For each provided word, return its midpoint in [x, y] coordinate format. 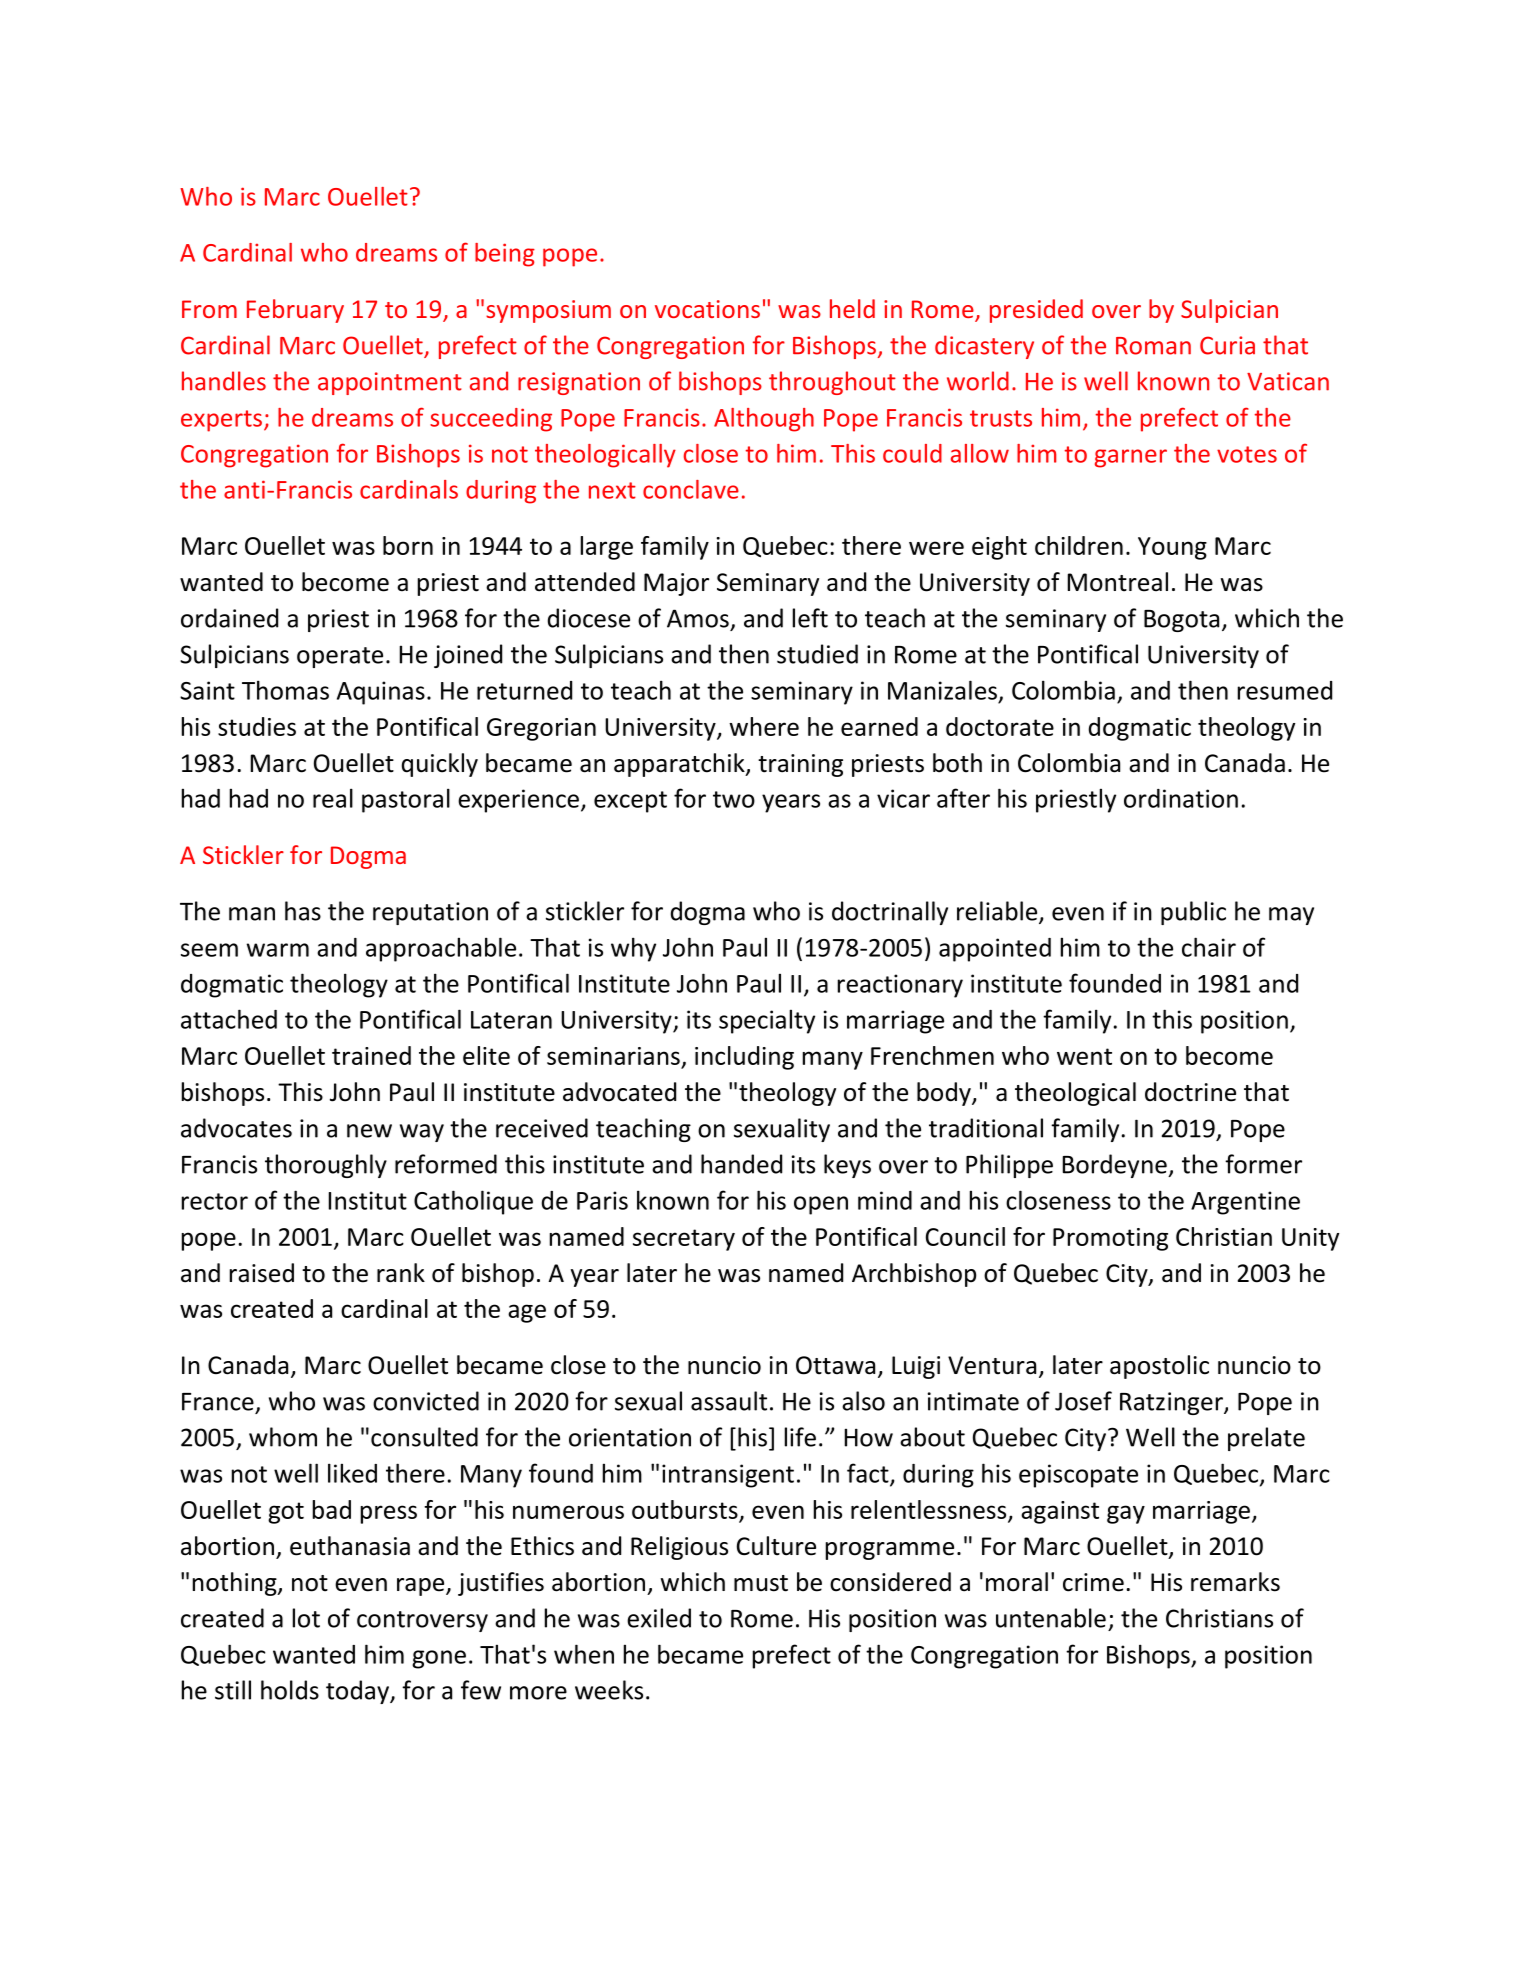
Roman [1153, 346]
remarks [1235, 1582]
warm [278, 950]
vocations [707, 309]
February [295, 311]
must [761, 1583]
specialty [767, 1021]
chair [1209, 947]
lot [306, 1618]
